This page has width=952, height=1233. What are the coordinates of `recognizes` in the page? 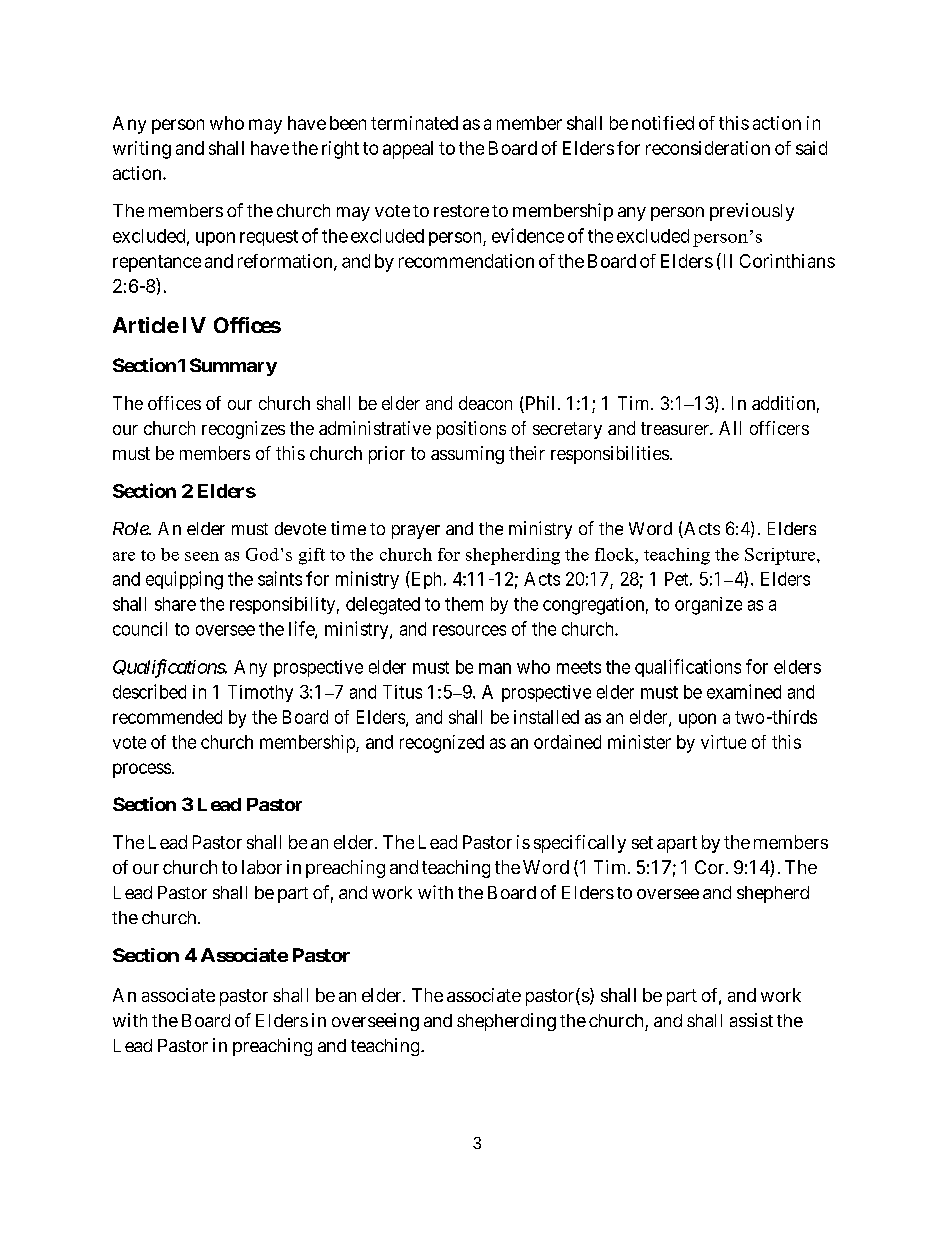 It's located at (243, 430).
